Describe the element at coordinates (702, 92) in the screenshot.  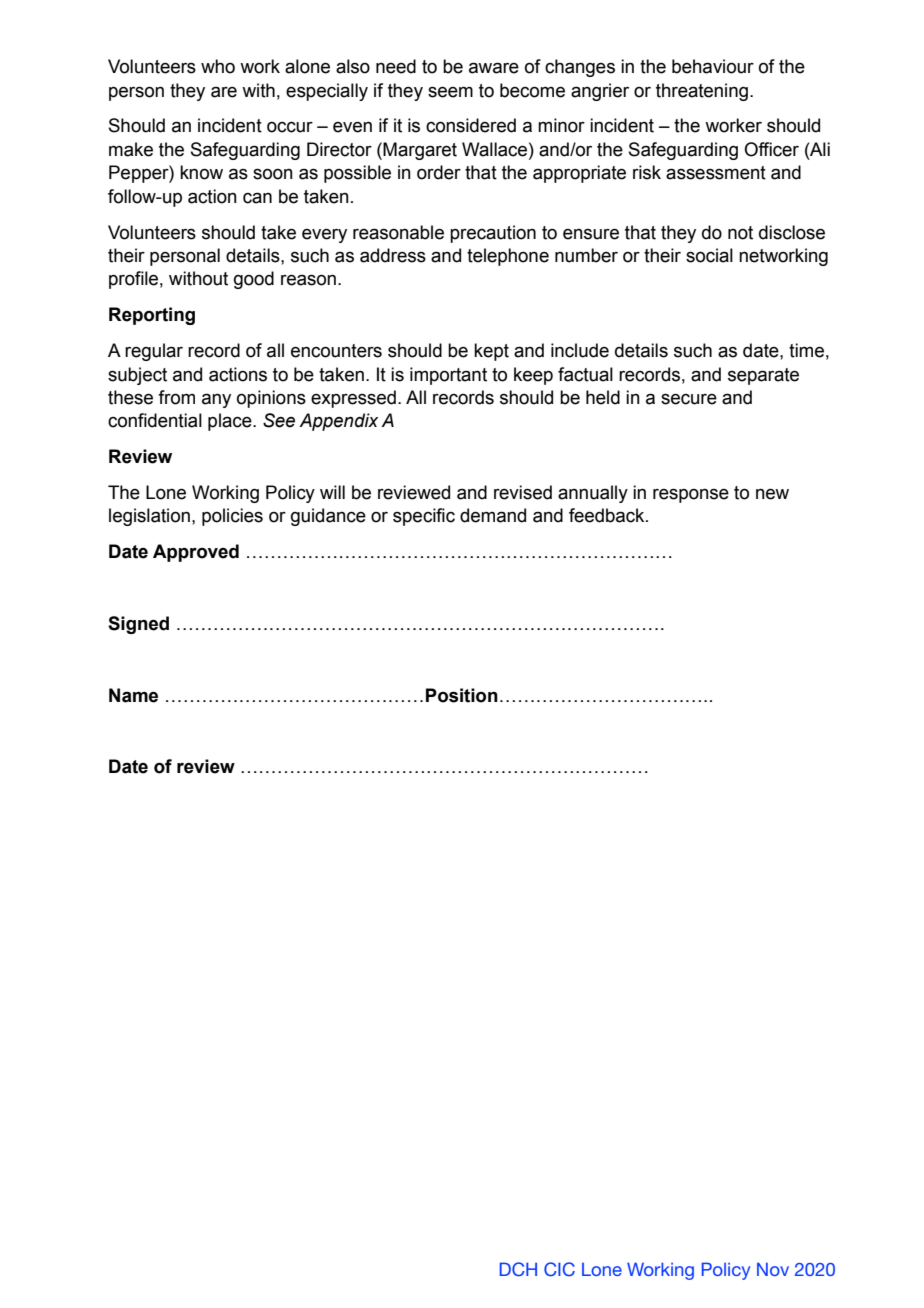
I see `threatening` at that location.
